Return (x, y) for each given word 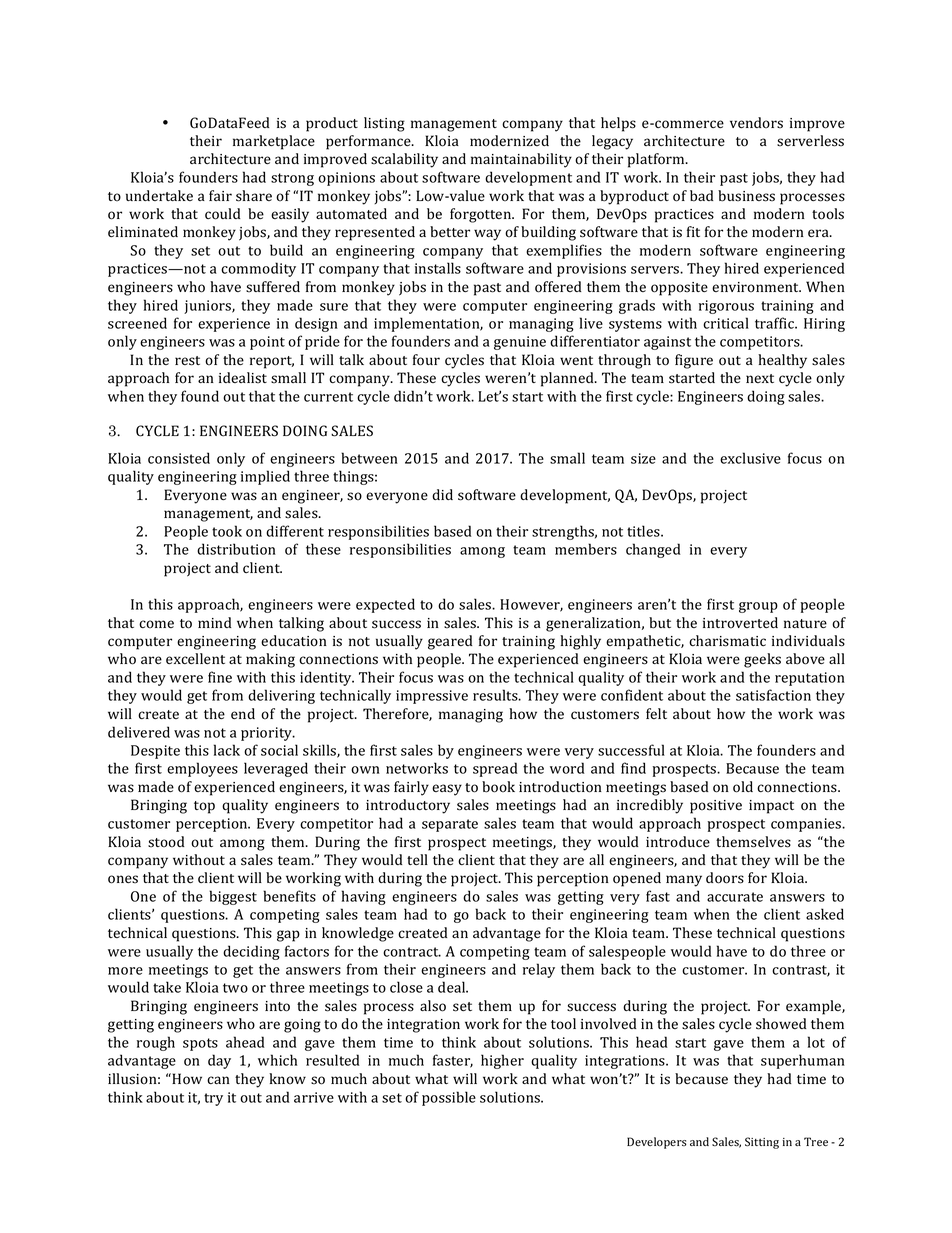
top (204, 807)
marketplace (274, 142)
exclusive (750, 458)
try (213, 1099)
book (498, 787)
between (369, 458)
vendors (756, 123)
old (743, 787)
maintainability (521, 160)
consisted (179, 458)
